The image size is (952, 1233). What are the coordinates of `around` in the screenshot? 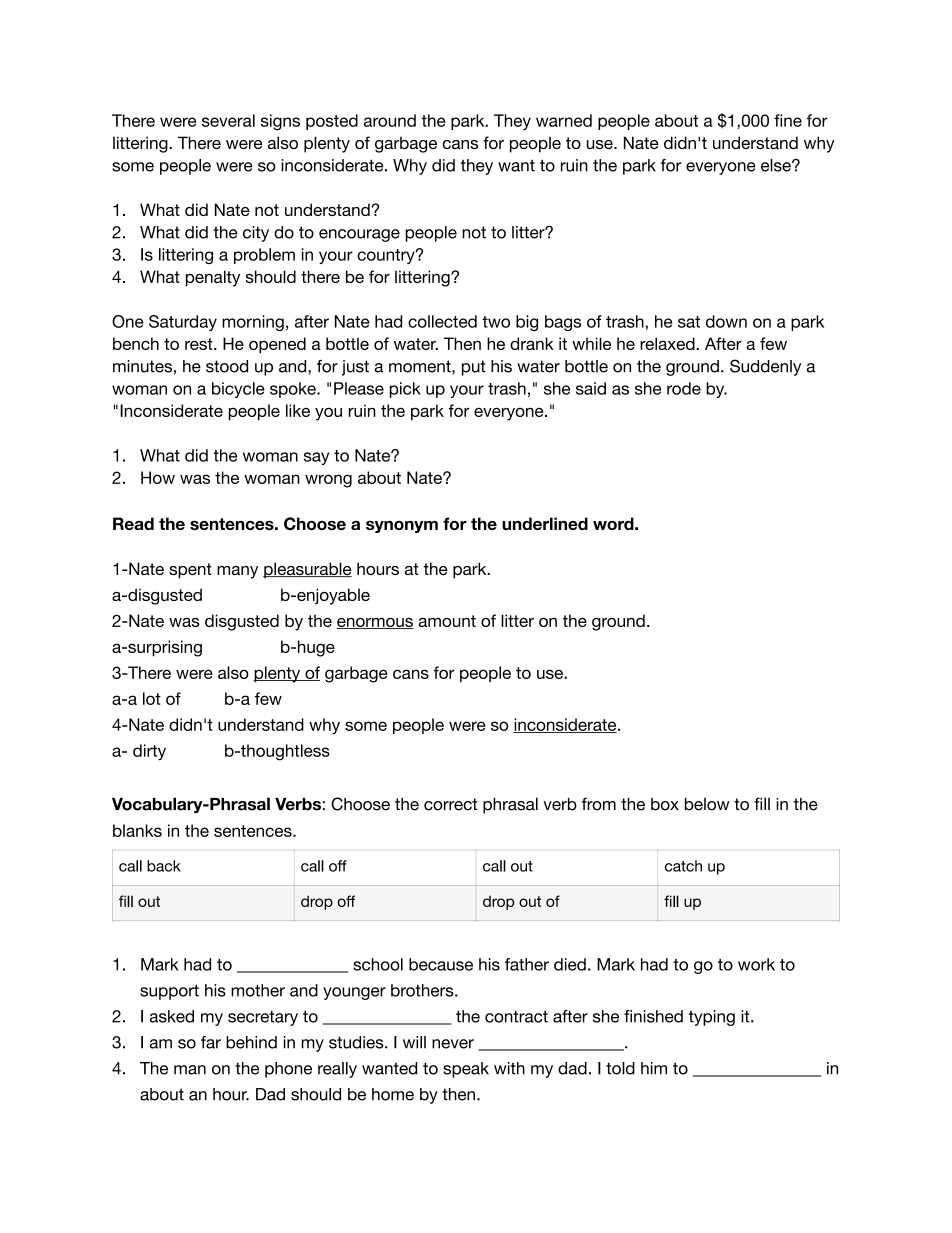 It's located at (390, 120).
